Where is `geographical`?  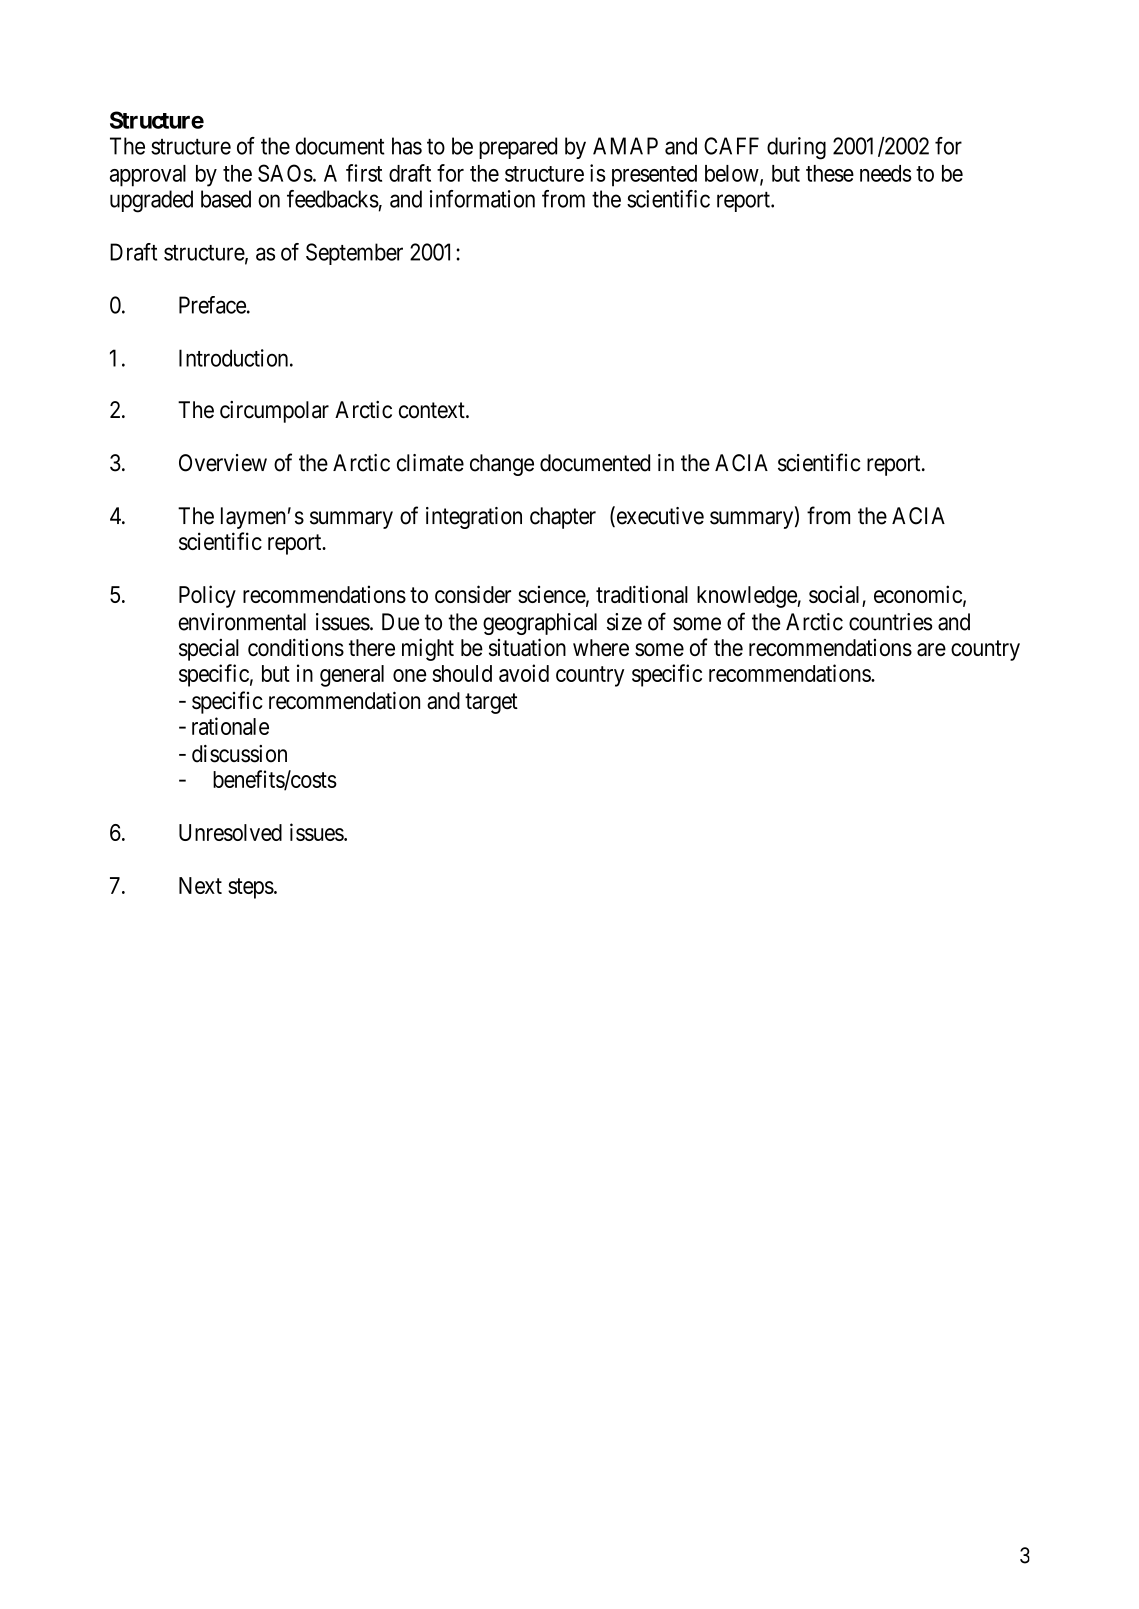 geographical is located at coordinates (540, 624).
